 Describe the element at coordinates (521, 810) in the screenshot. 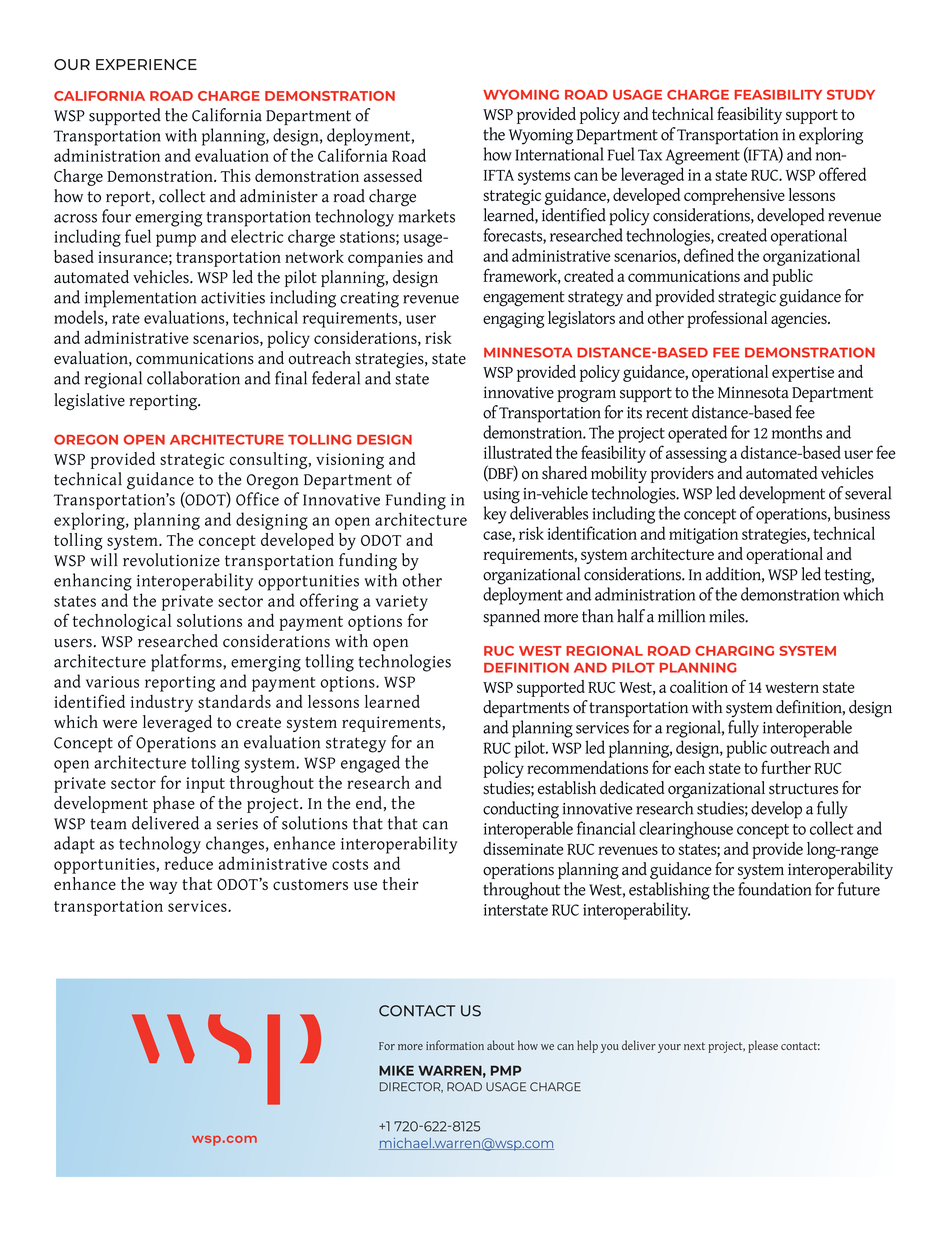

I see `conducting` at that location.
